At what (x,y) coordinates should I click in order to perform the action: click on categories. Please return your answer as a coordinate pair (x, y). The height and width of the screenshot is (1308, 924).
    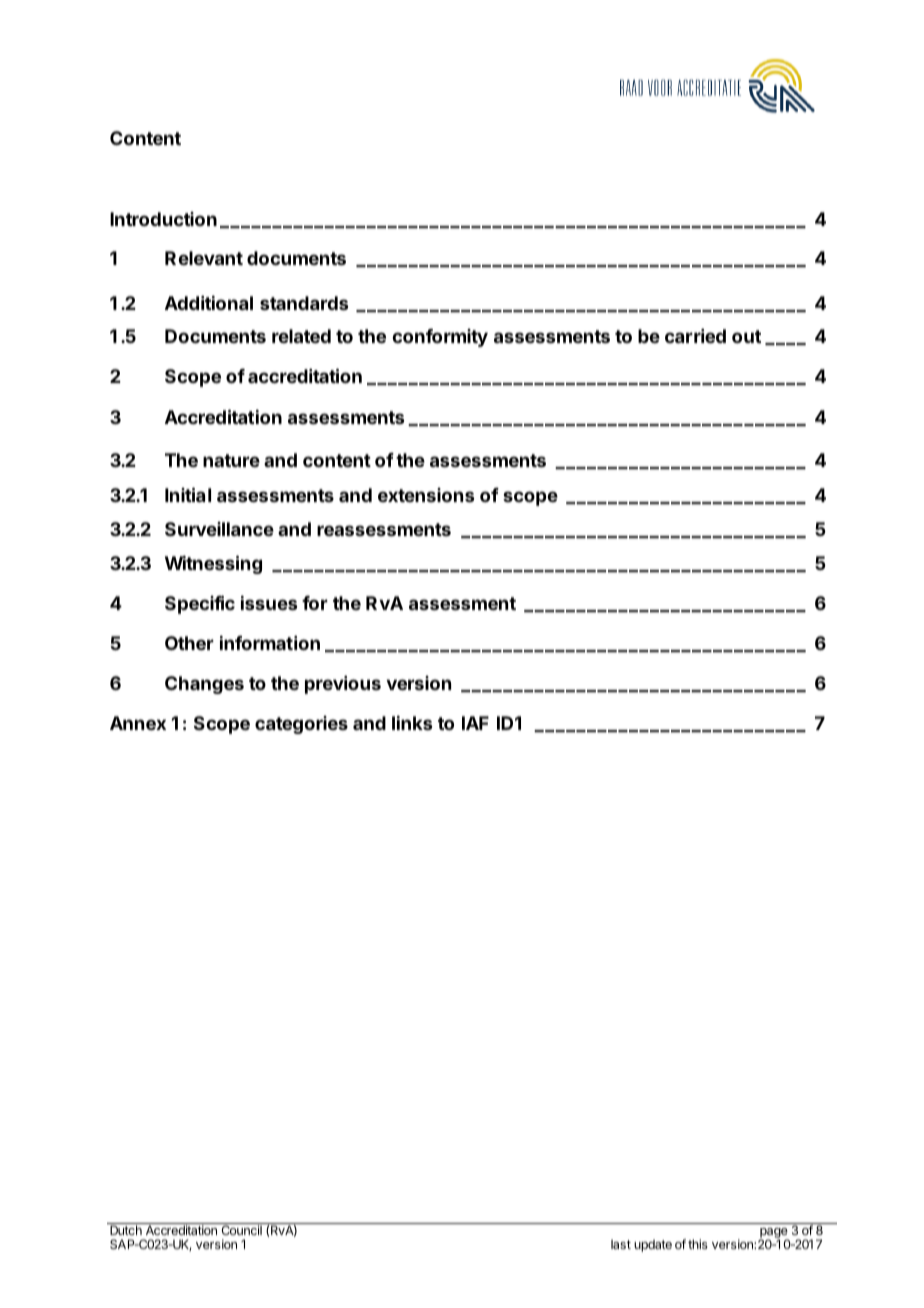
    Looking at the image, I should click on (301, 725).
